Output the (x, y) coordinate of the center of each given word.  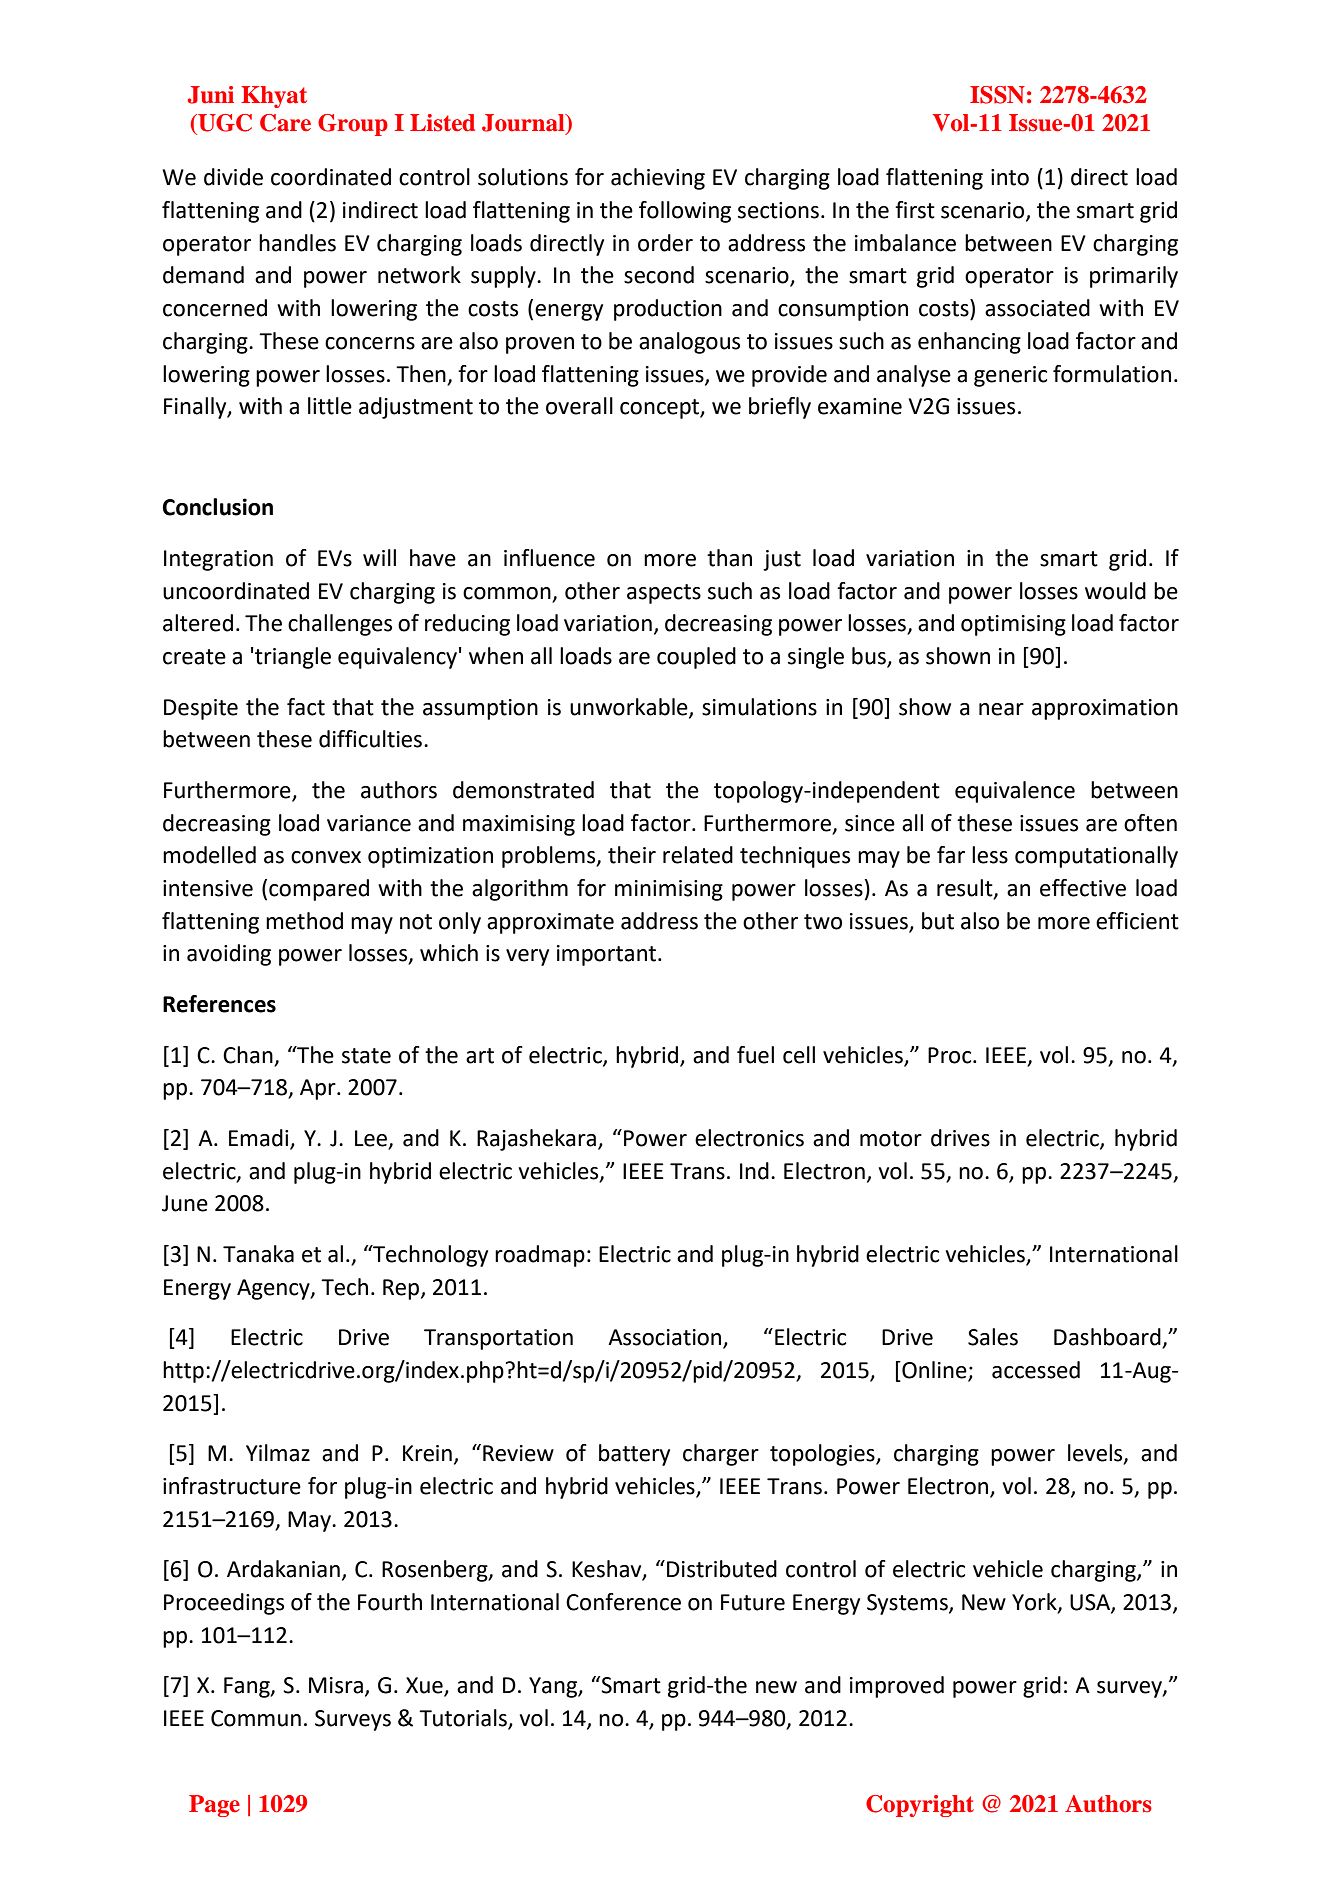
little (330, 406)
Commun (256, 1718)
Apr (319, 1089)
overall (579, 406)
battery (634, 1455)
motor (891, 1139)
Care (285, 123)
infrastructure (232, 1486)
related (698, 855)
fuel (755, 1055)
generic (1010, 376)
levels (1096, 1454)
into (1010, 177)
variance (369, 823)
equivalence (1015, 792)
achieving (658, 179)
